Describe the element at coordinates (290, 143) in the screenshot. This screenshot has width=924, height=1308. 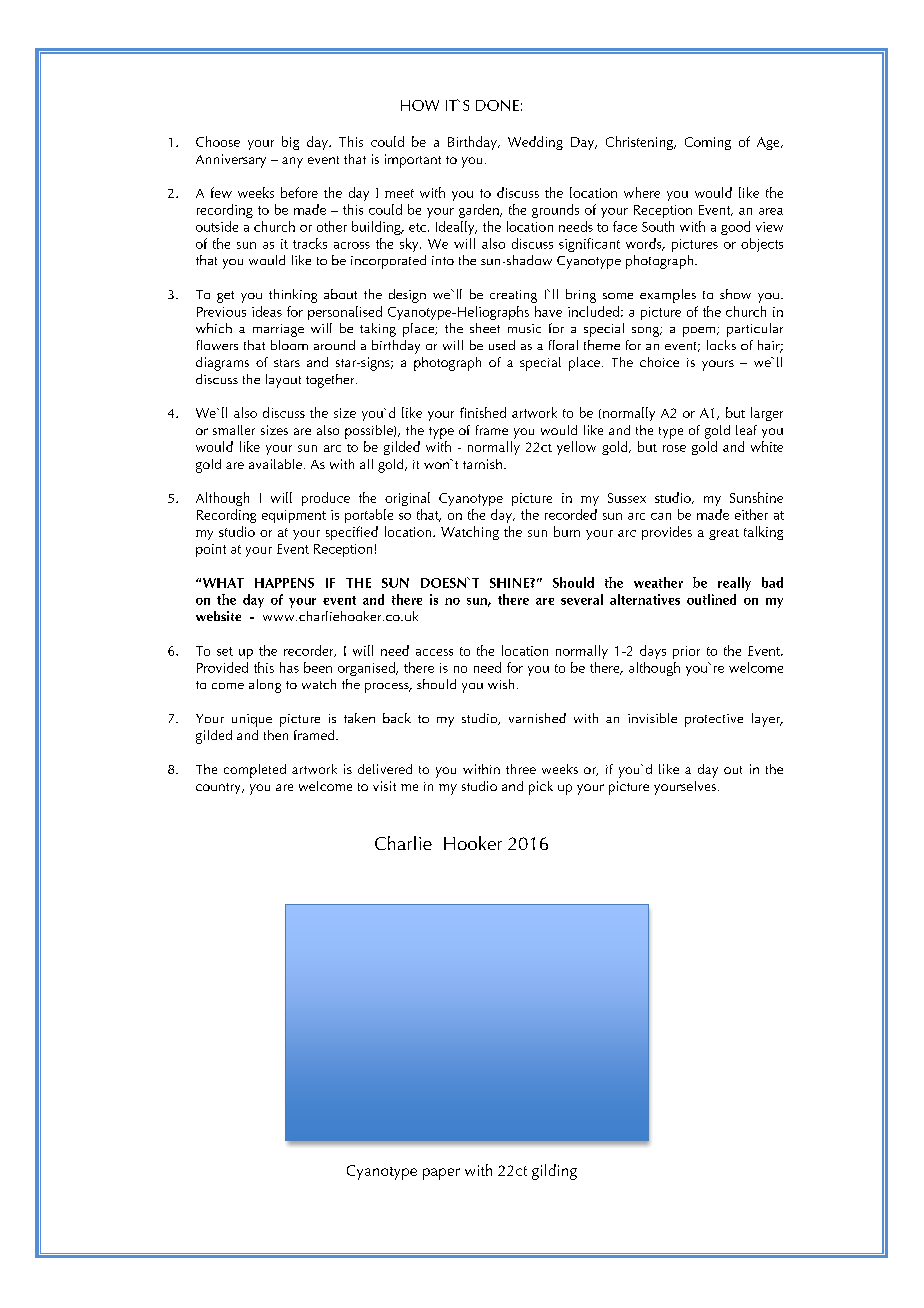
I see `big` at that location.
